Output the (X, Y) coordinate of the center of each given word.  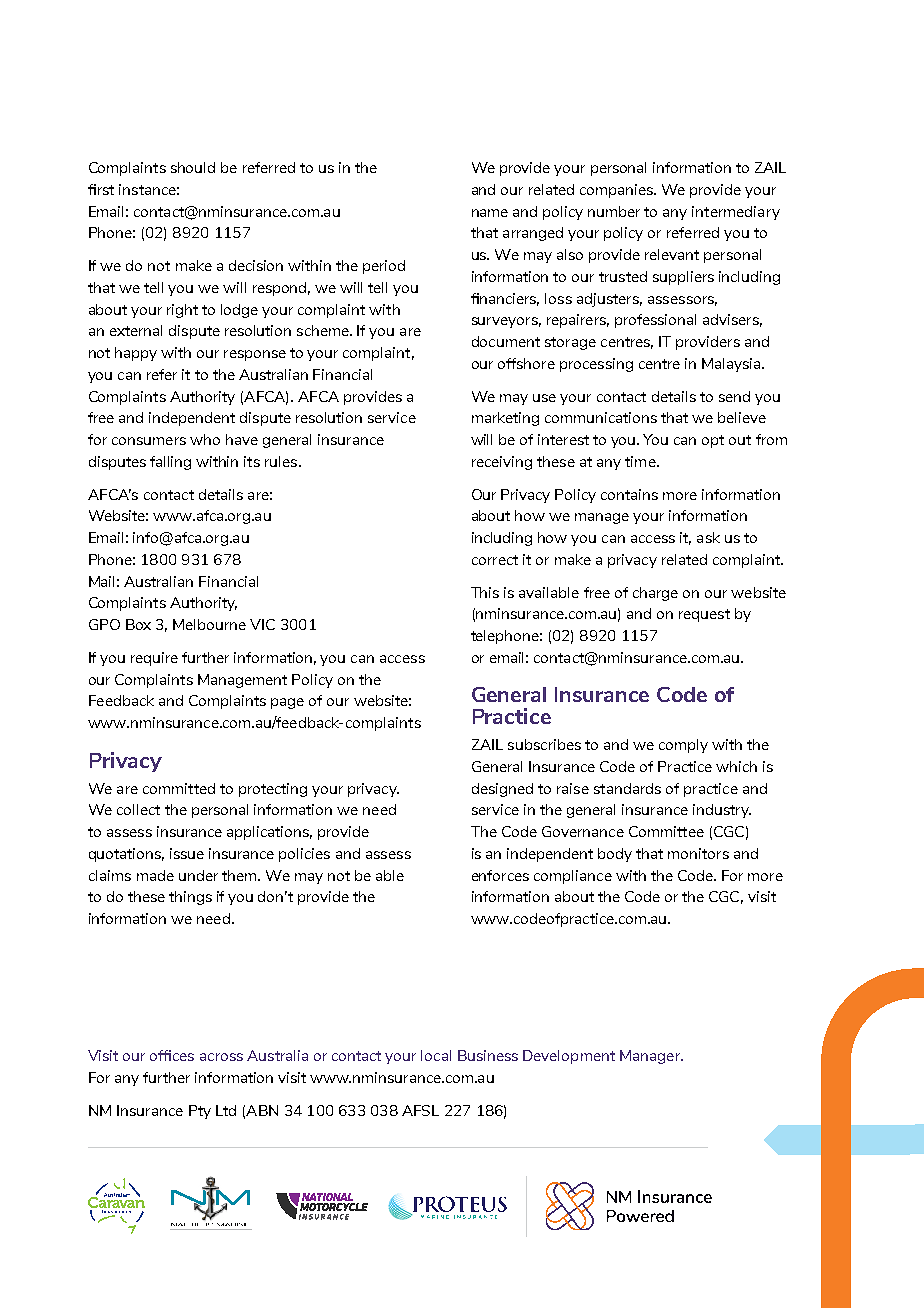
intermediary (736, 213)
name (490, 213)
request (704, 615)
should (193, 167)
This (485, 592)
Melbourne (209, 624)
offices (172, 1055)
